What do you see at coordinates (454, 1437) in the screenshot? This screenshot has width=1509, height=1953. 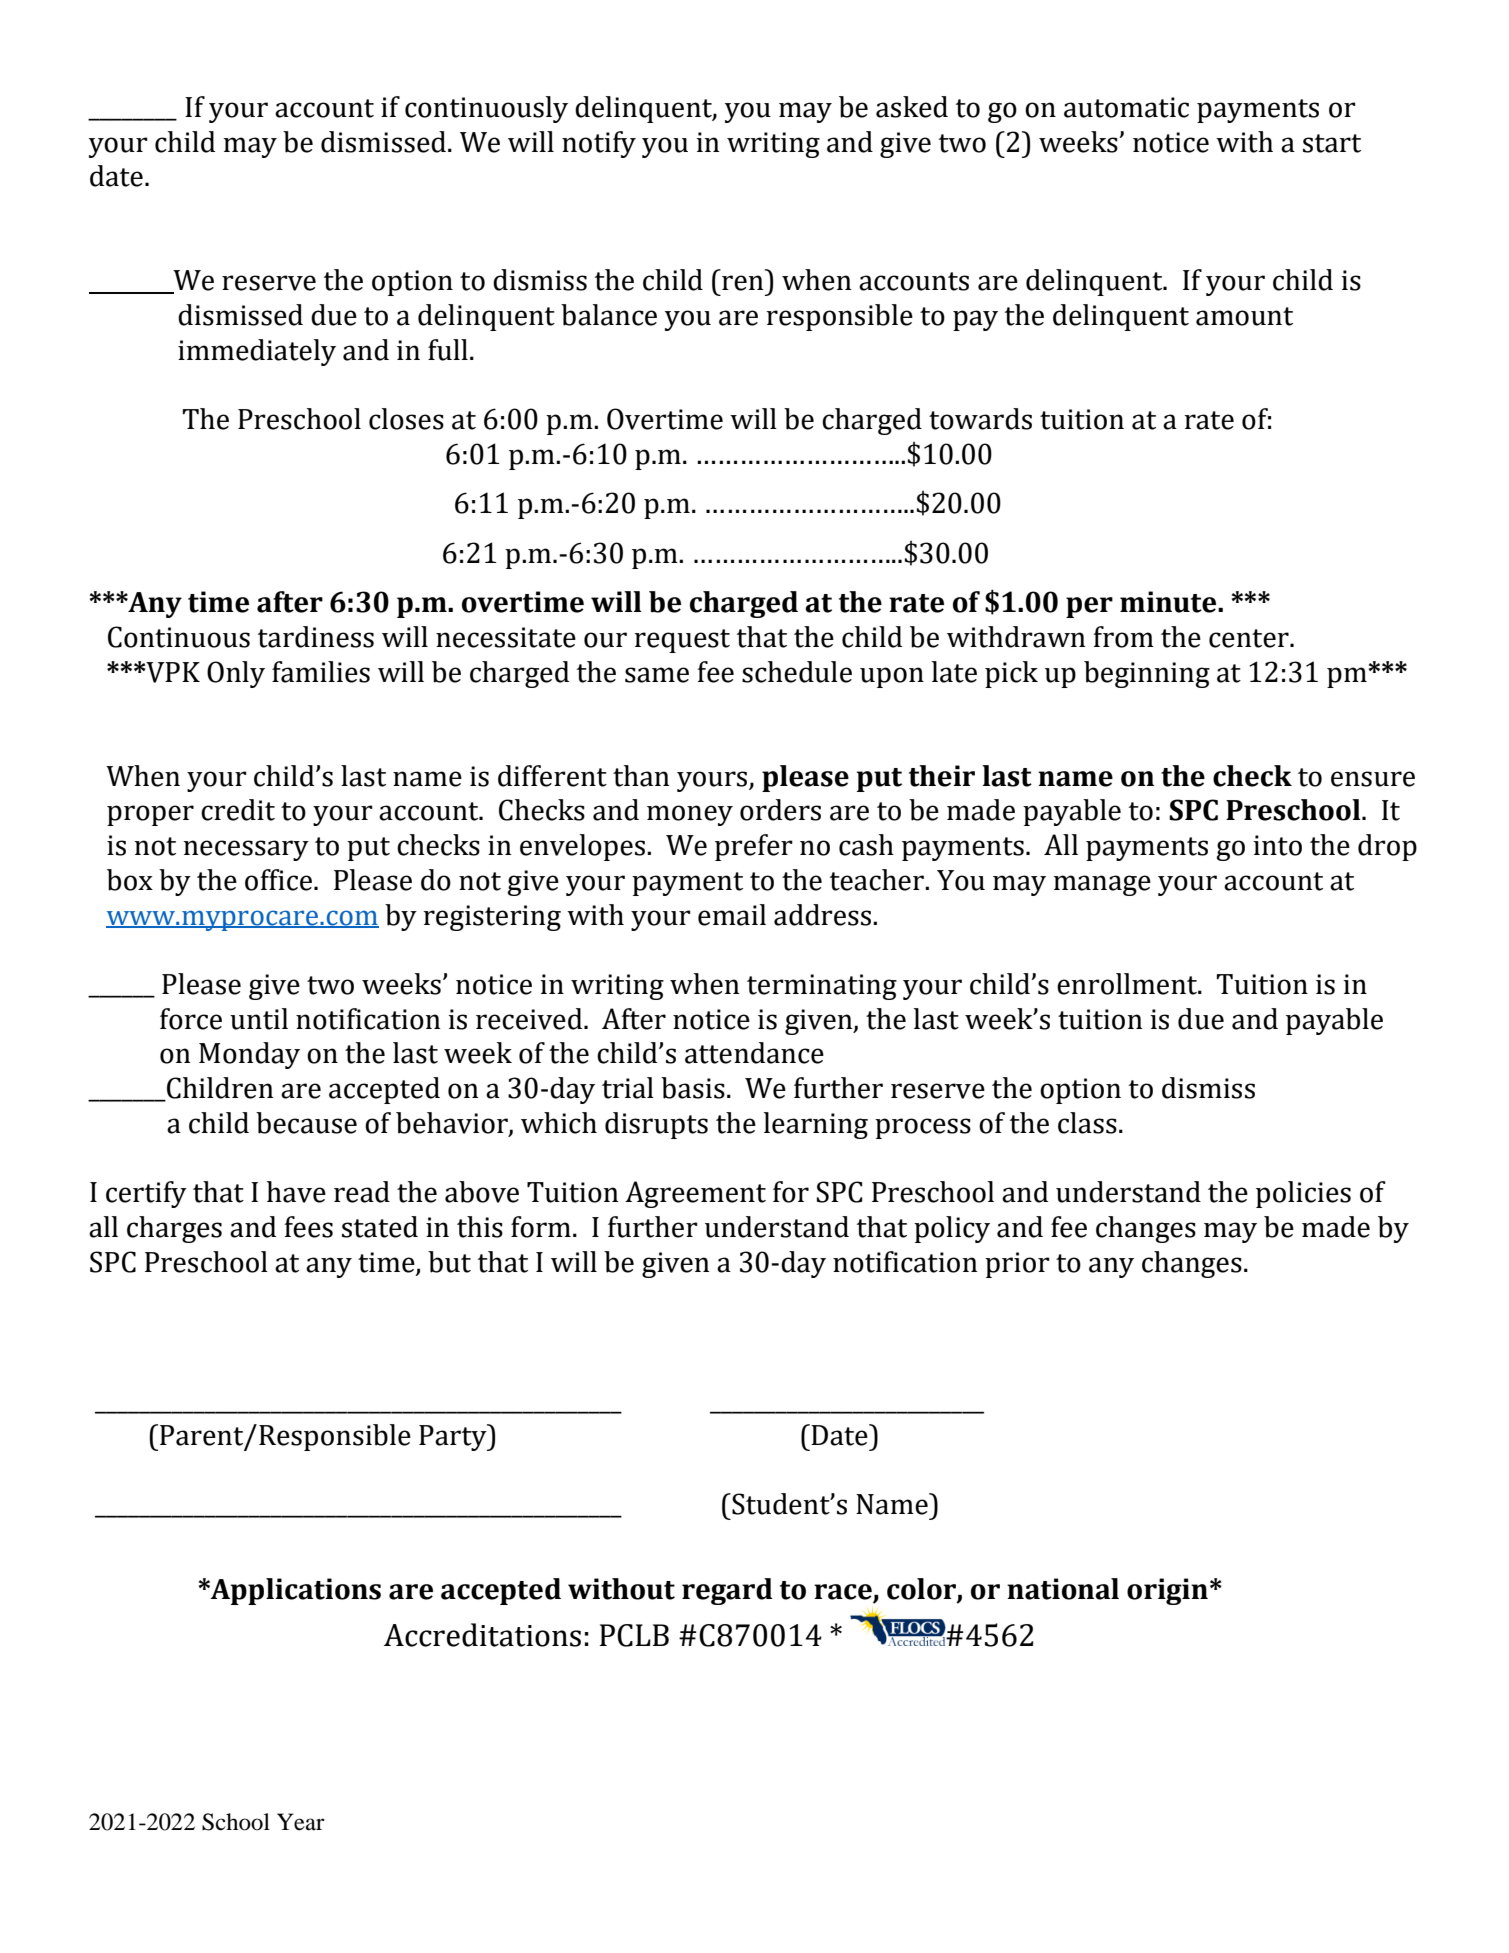 I see `Party` at bounding box center [454, 1437].
